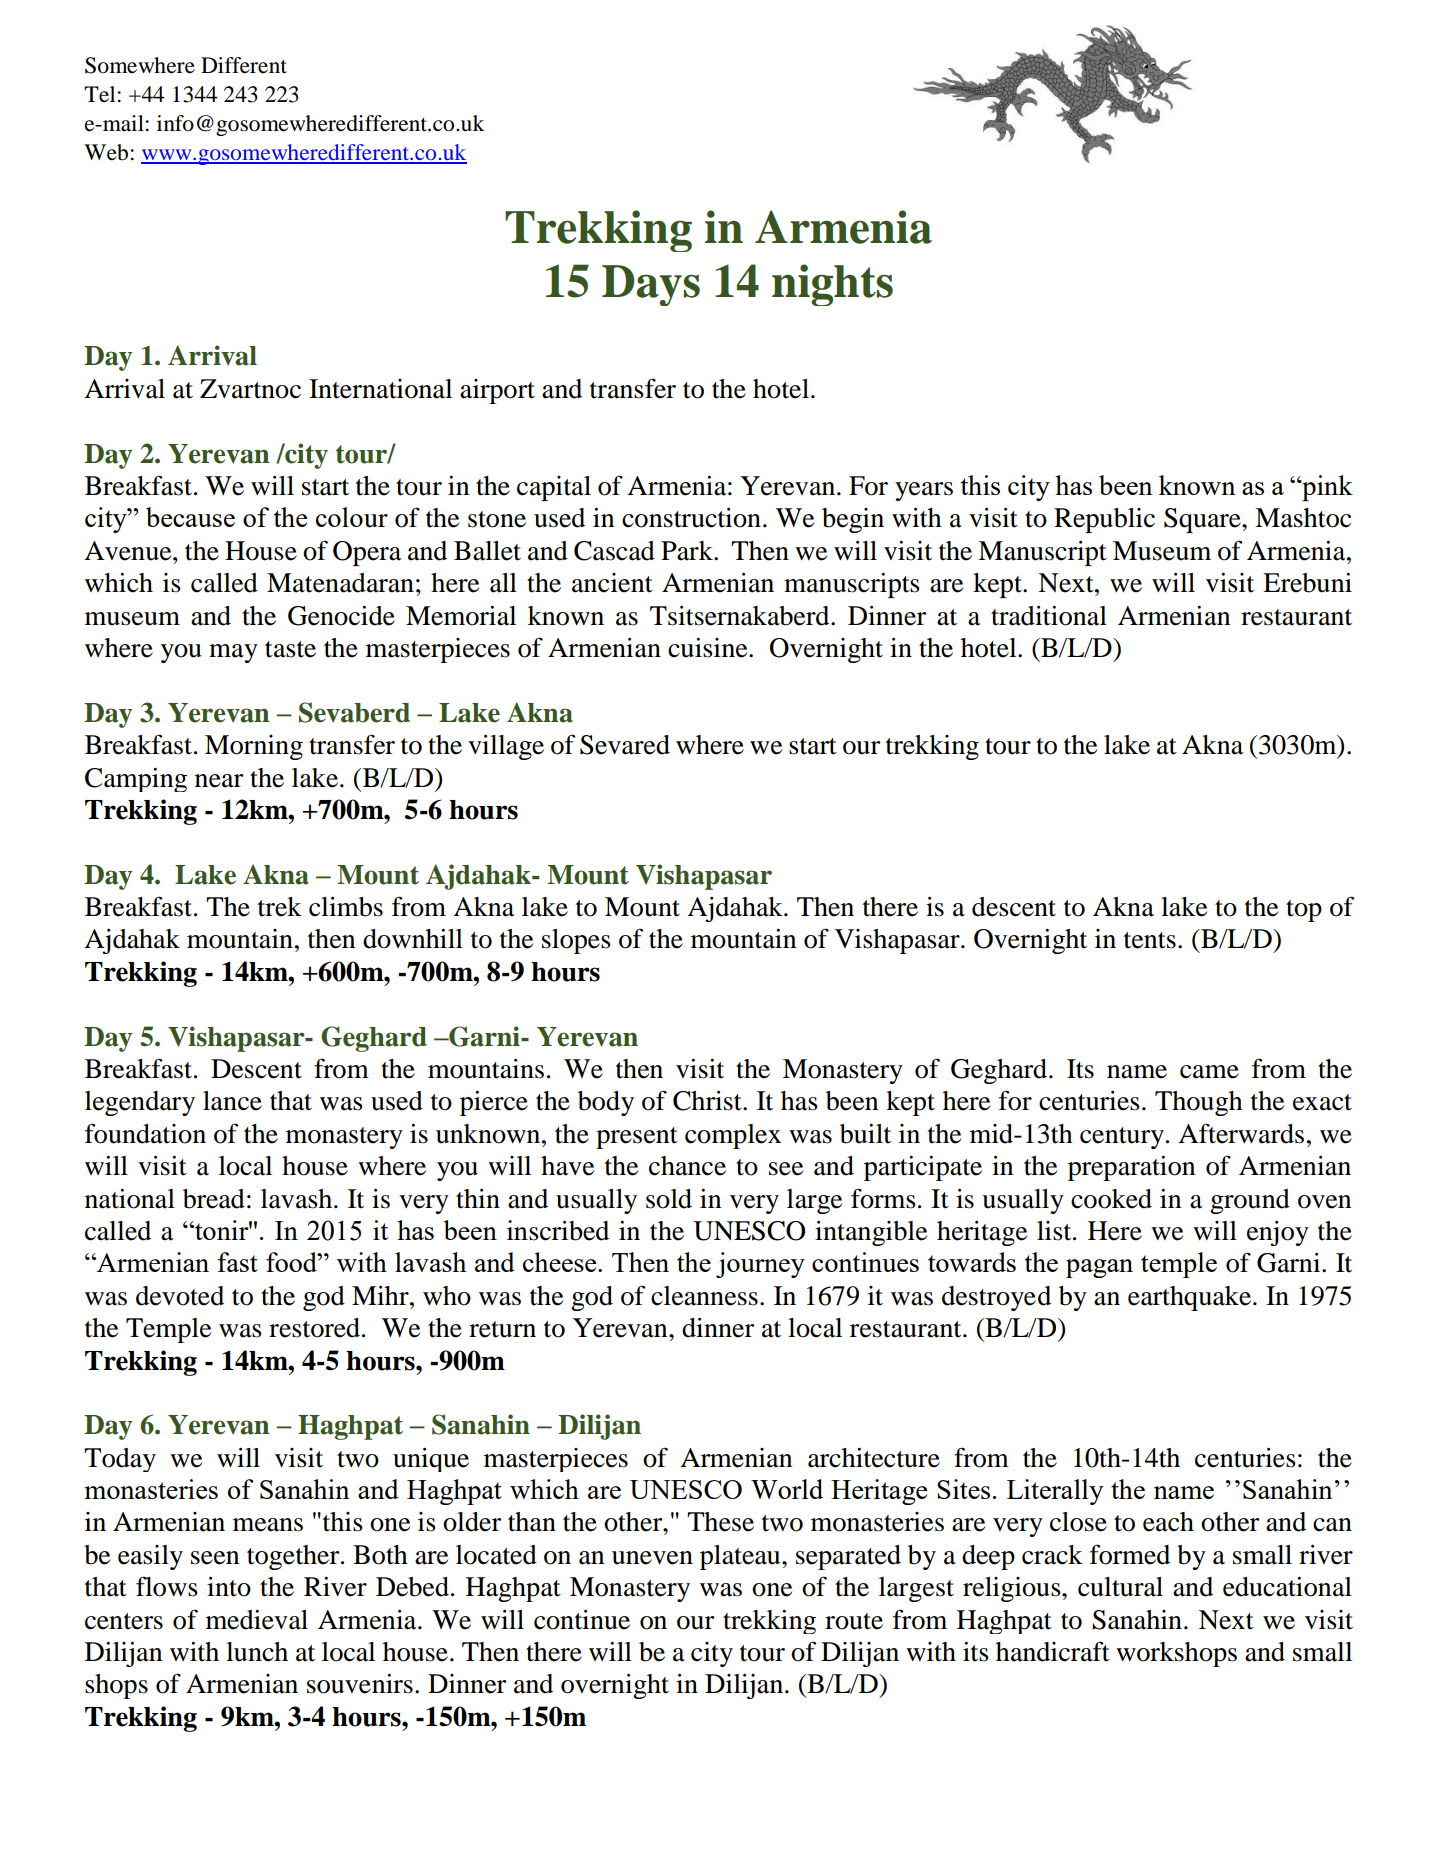 The width and height of the image is (1437, 1859). I want to click on Days, so click(651, 285).
